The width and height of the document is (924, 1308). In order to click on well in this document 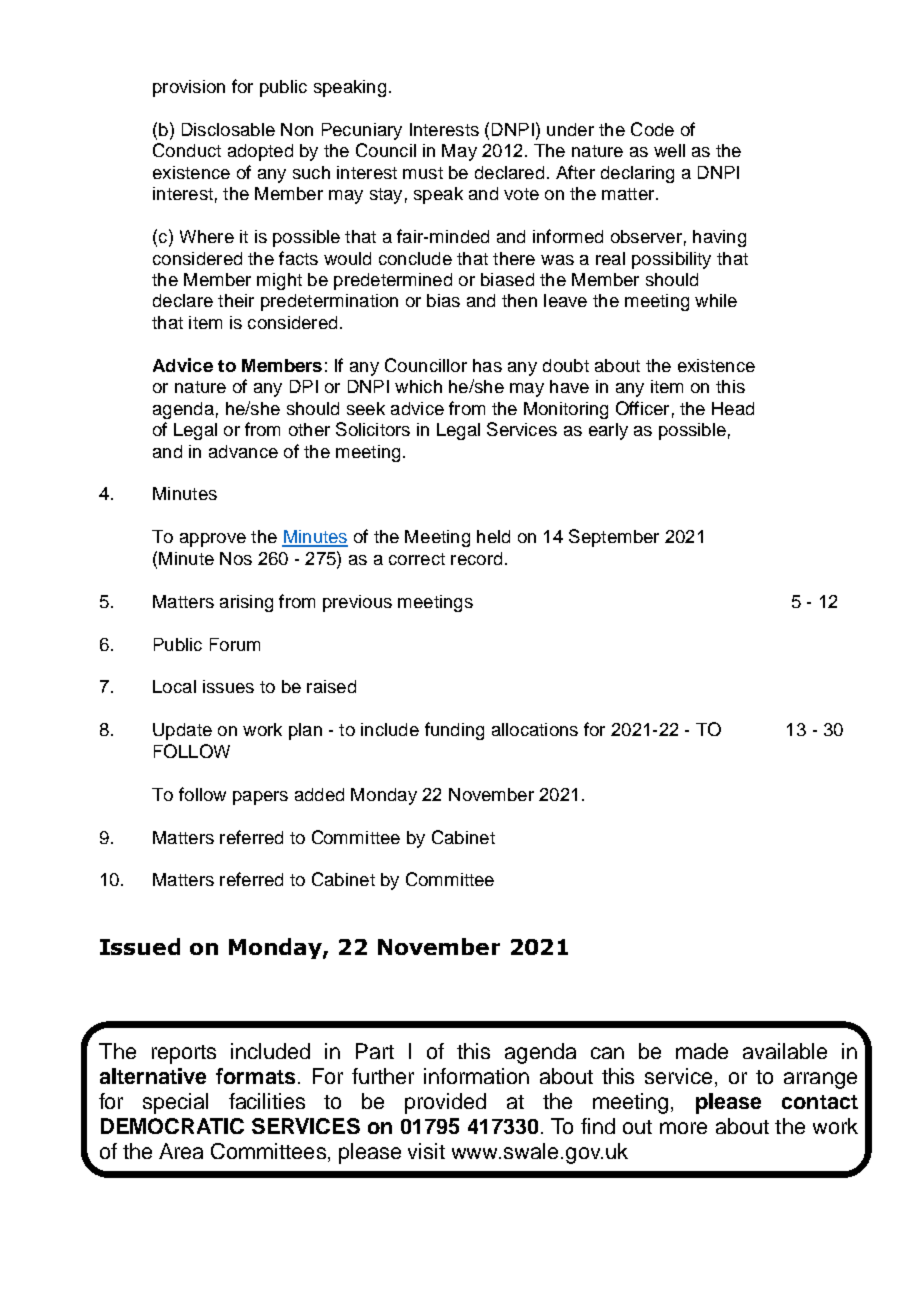, I will do `click(669, 150)`.
